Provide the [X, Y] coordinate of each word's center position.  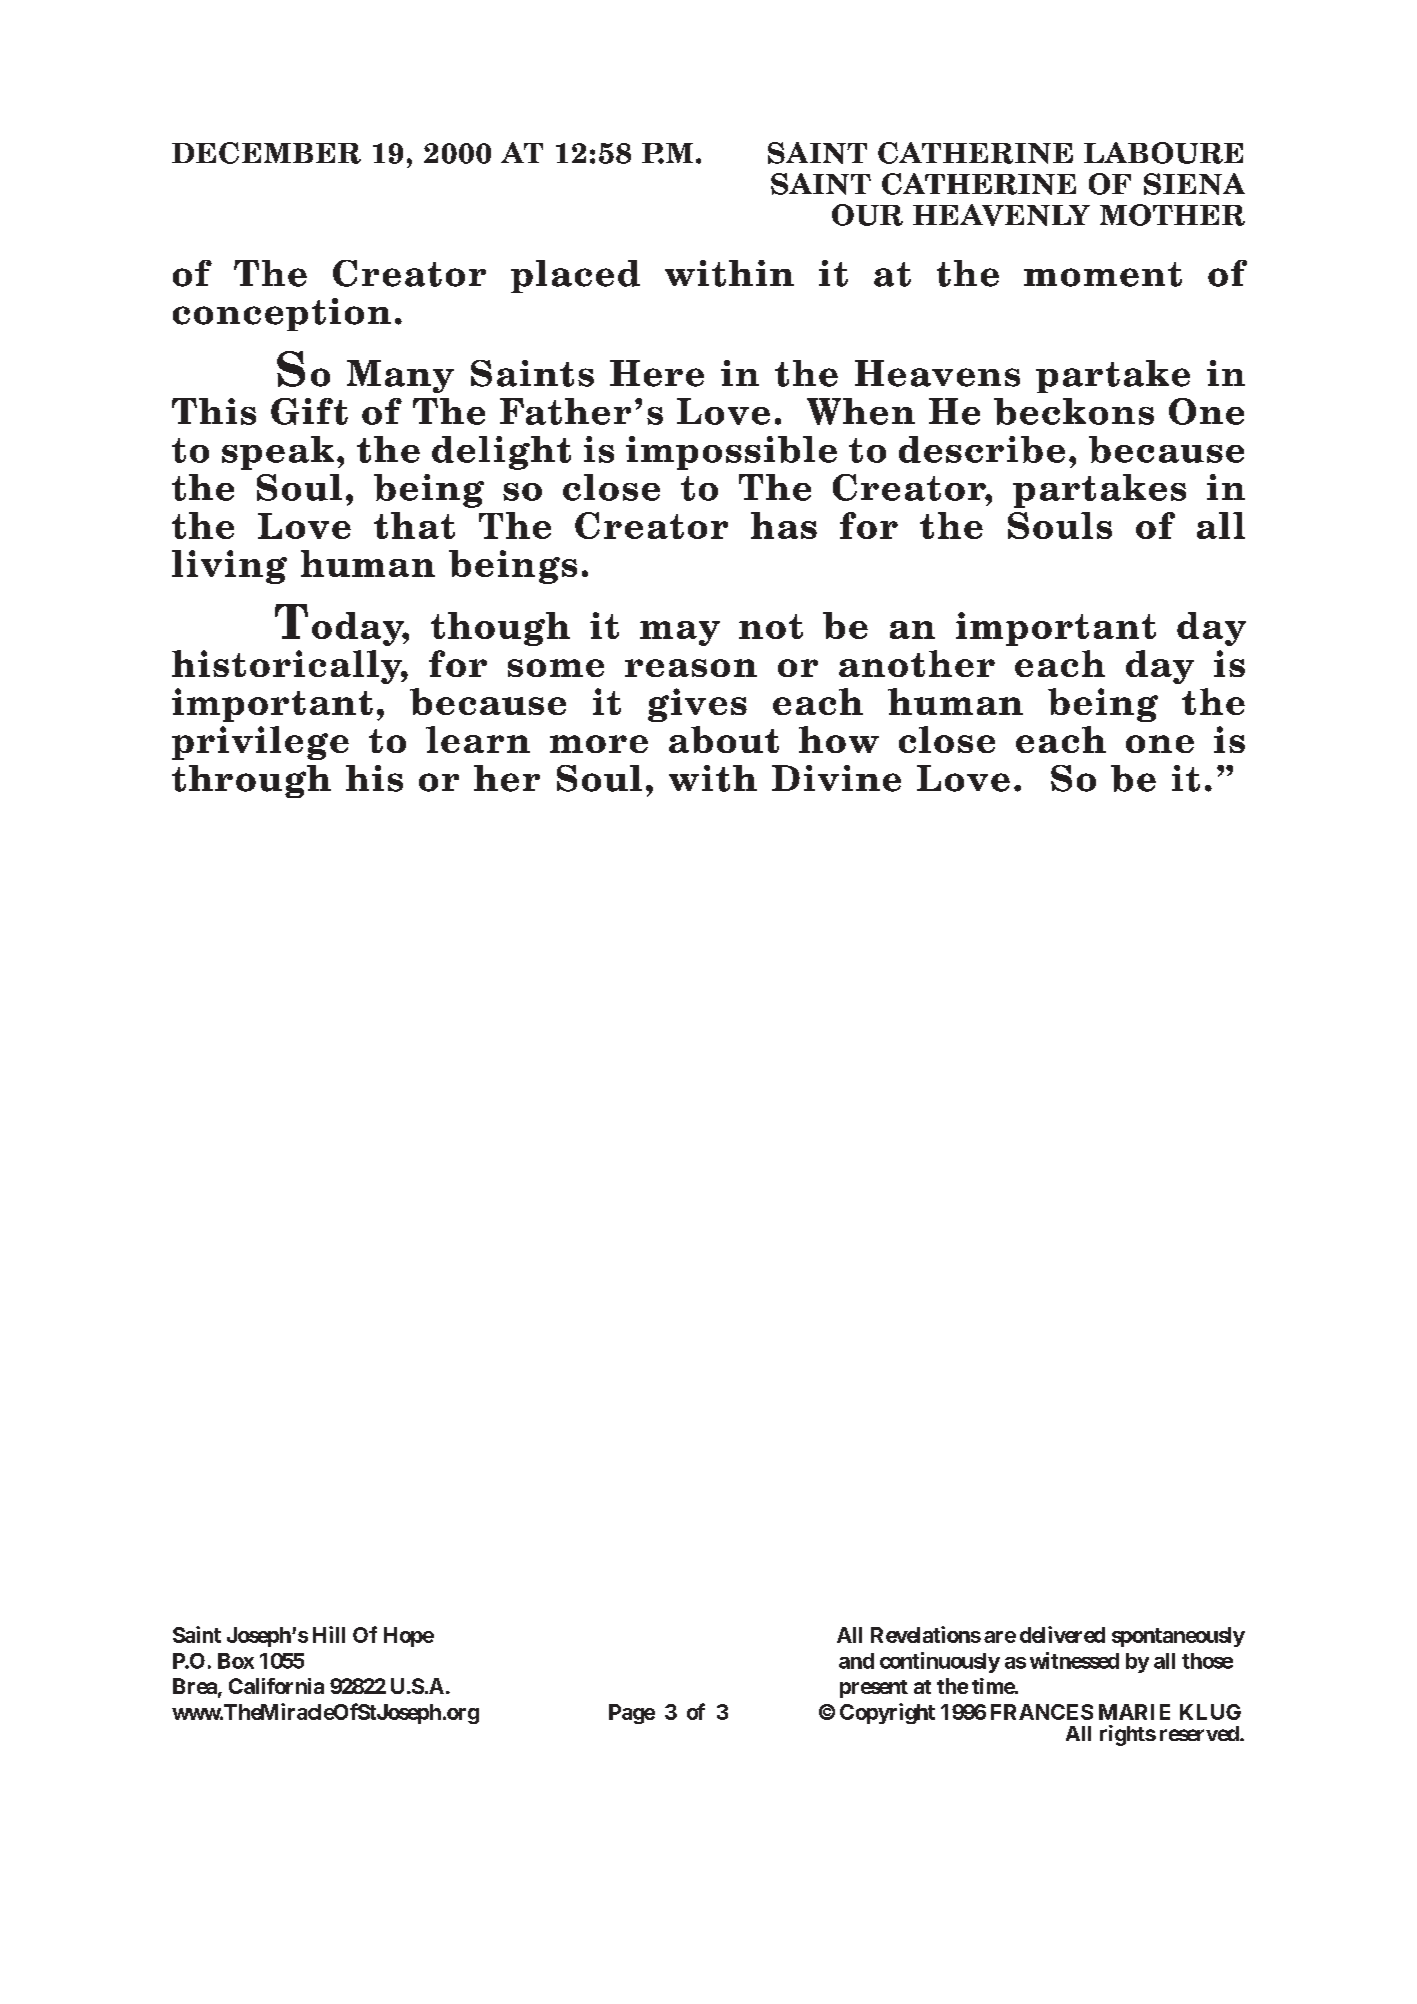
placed [575, 276]
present [874, 1689]
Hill [329, 1634]
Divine [836, 778]
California [276, 1686]
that [414, 525]
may [680, 633]
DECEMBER [266, 153]
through [251, 781]
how [839, 739]
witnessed [1074, 1660]
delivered [1062, 1634]
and [856, 1661]
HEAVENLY [1001, 215]
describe [982, 449]
